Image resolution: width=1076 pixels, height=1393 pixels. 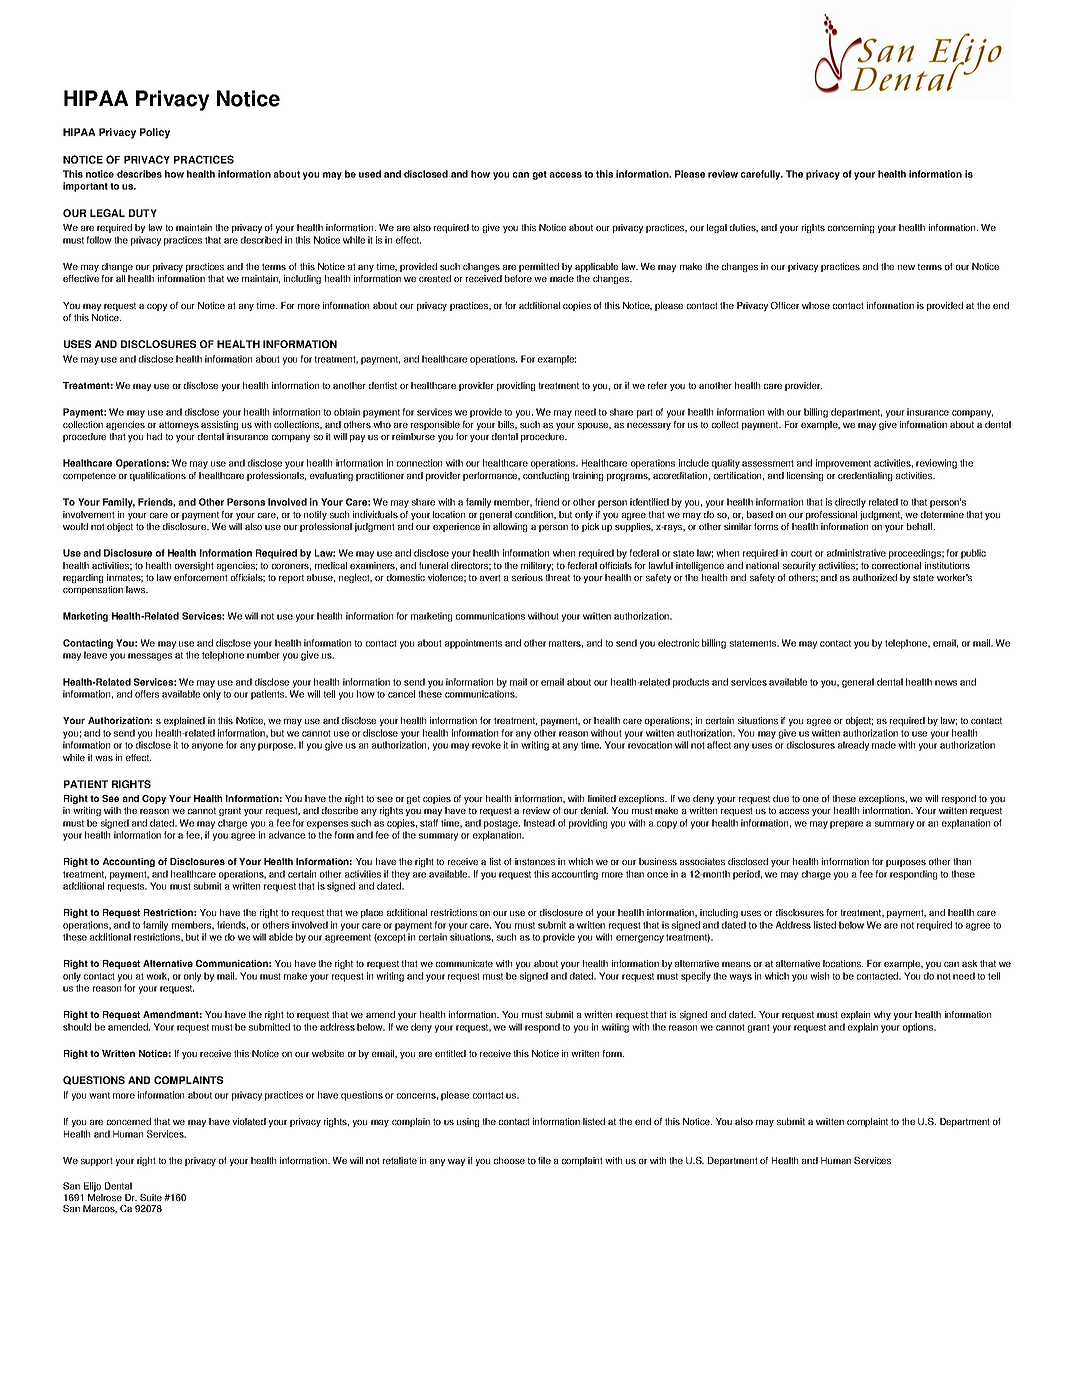 I want to click on abide, so click(x=281, y=937).
